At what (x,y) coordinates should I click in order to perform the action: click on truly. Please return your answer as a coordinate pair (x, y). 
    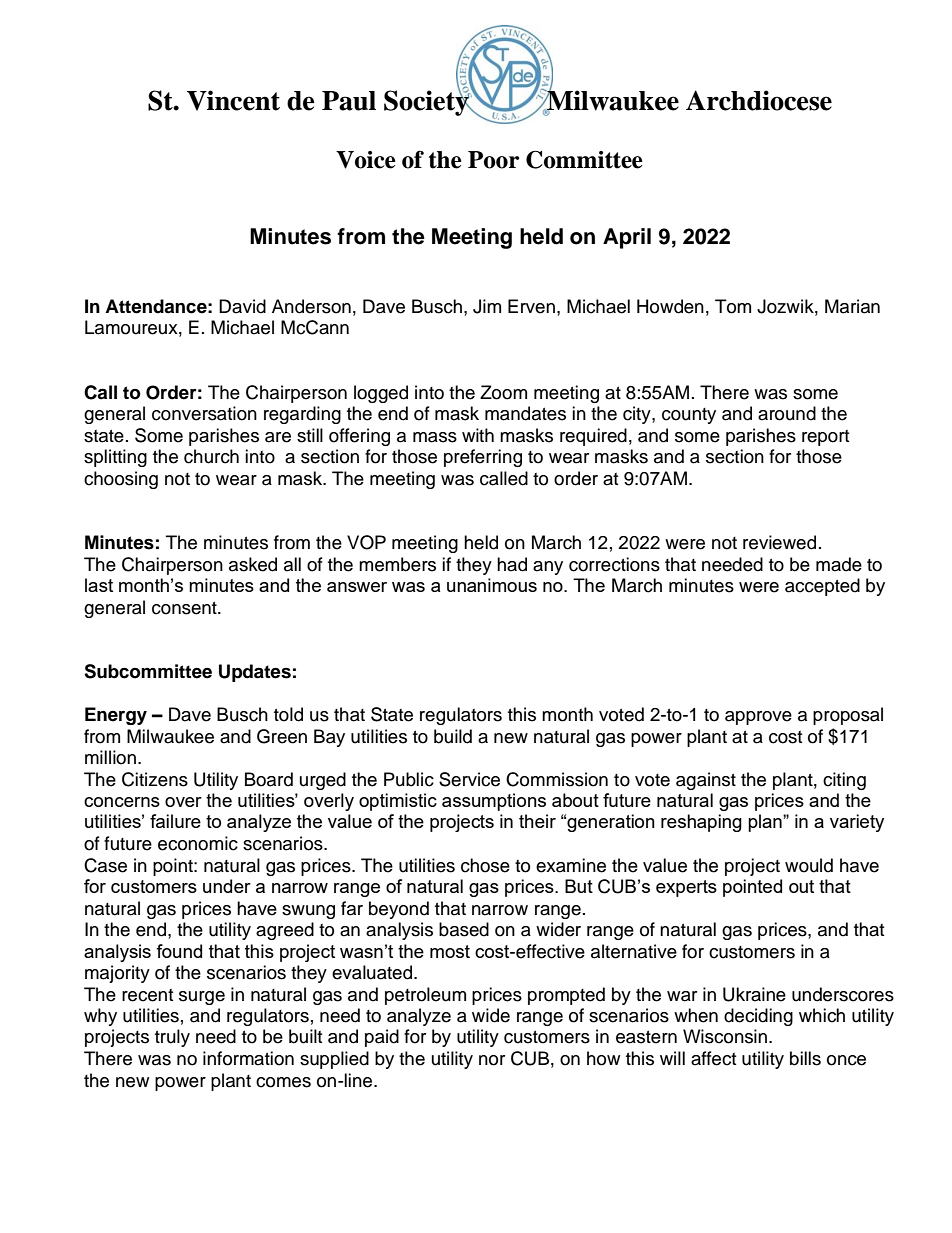
    Looking at the image, I should click on (172, 1038).
